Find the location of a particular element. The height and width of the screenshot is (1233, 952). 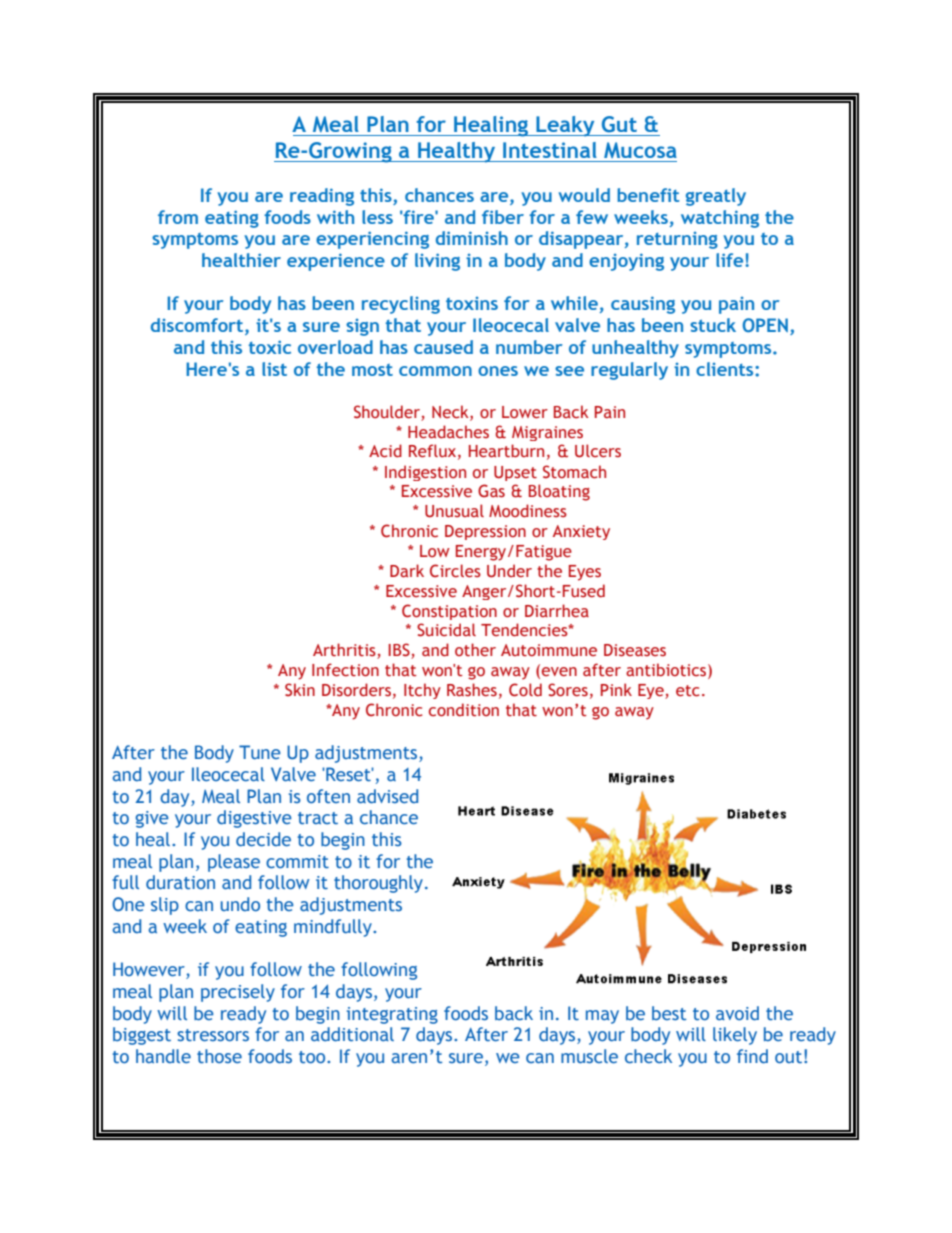

Intestinal is located at coordinates (550, 150).
